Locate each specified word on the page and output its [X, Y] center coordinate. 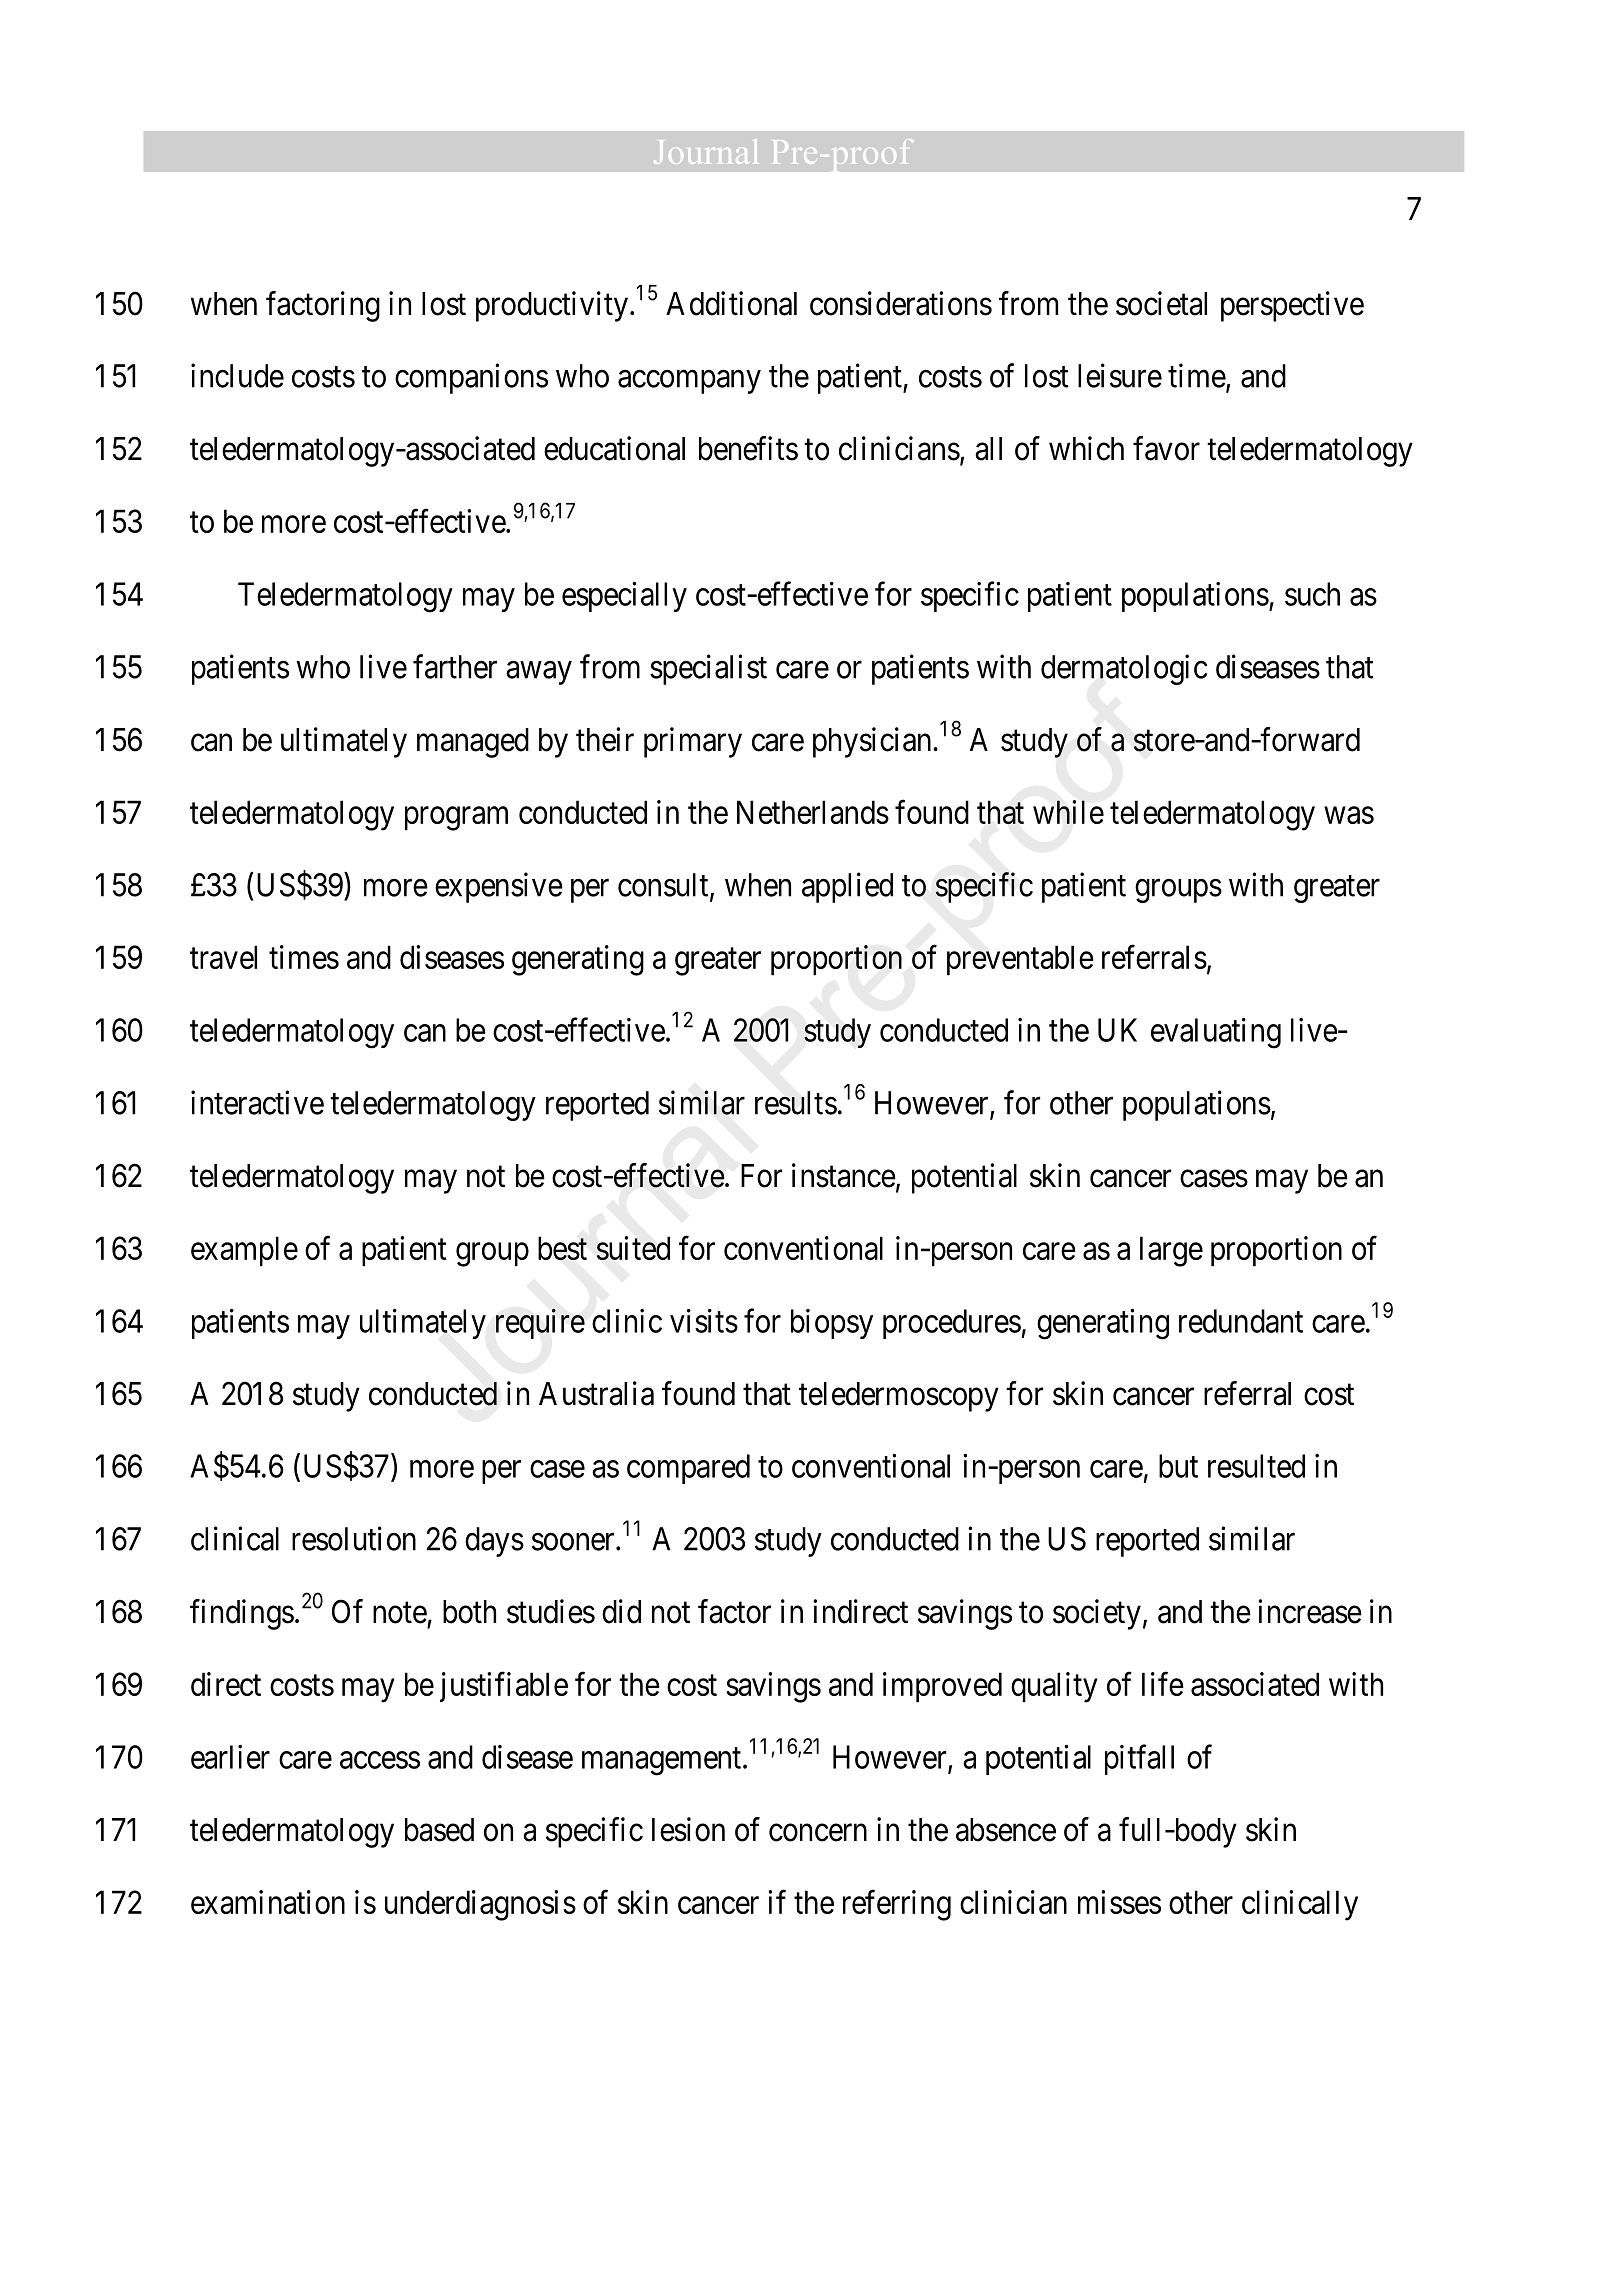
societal [1161, 303]
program [456, 819]
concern [818, 1833]
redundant [1241, 1321]
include [237, 375]
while [1068, 812]
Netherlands [813, 812]
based [439, 1830]
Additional [731, 303]
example [244, 1251]
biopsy [832, 1324]
